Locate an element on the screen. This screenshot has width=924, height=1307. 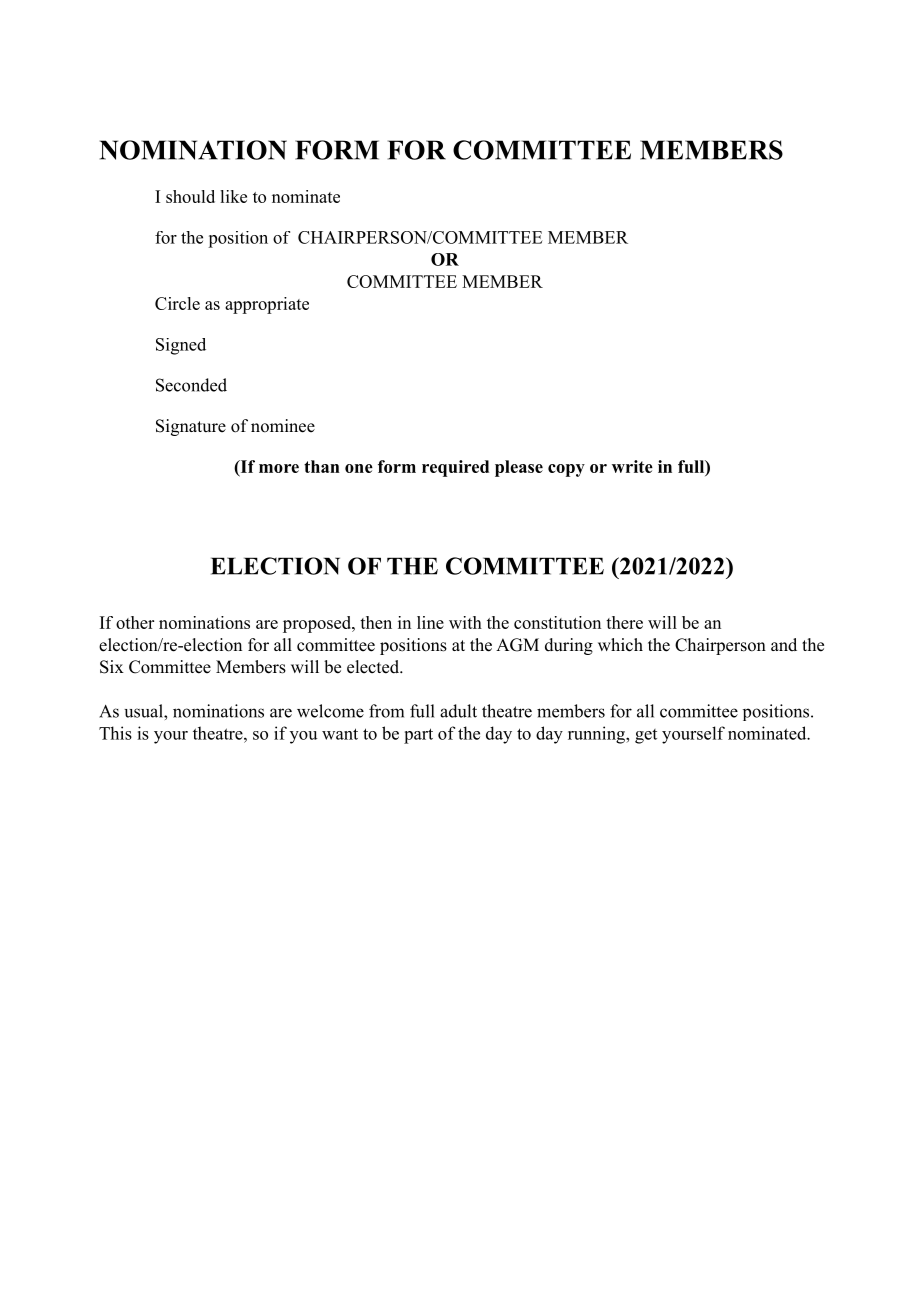
line is located at coordinates (430, 622).
